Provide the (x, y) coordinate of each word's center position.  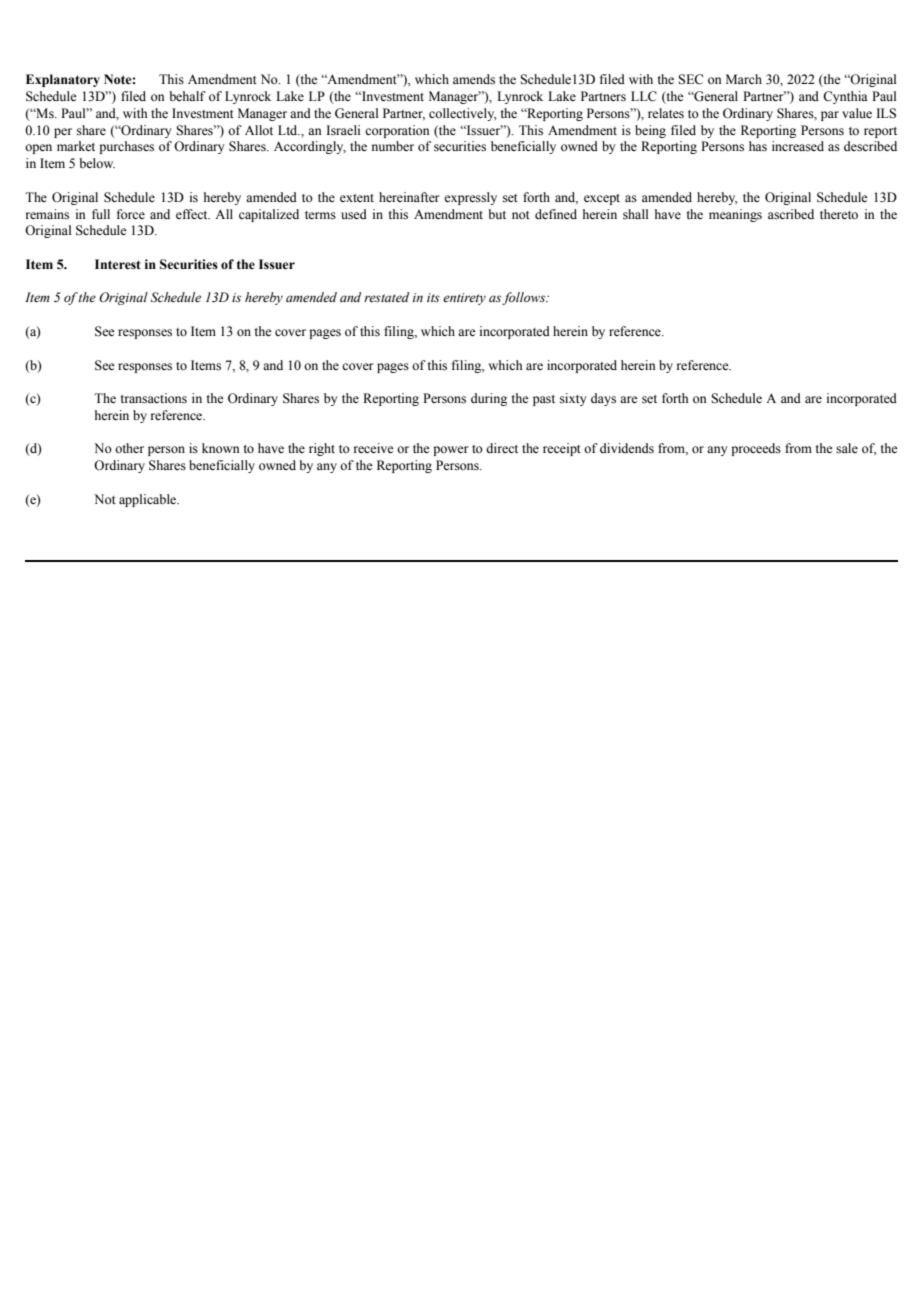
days (603, 399)
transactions (153, 398)
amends (474, 79)
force (131, 214)
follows (525, 298)
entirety (464, 299)
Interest (118, 264)
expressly (470, 198)
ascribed (791, 214)
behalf (187, 96)
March (744, 79)
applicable (149, 500)
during (489, 399)
